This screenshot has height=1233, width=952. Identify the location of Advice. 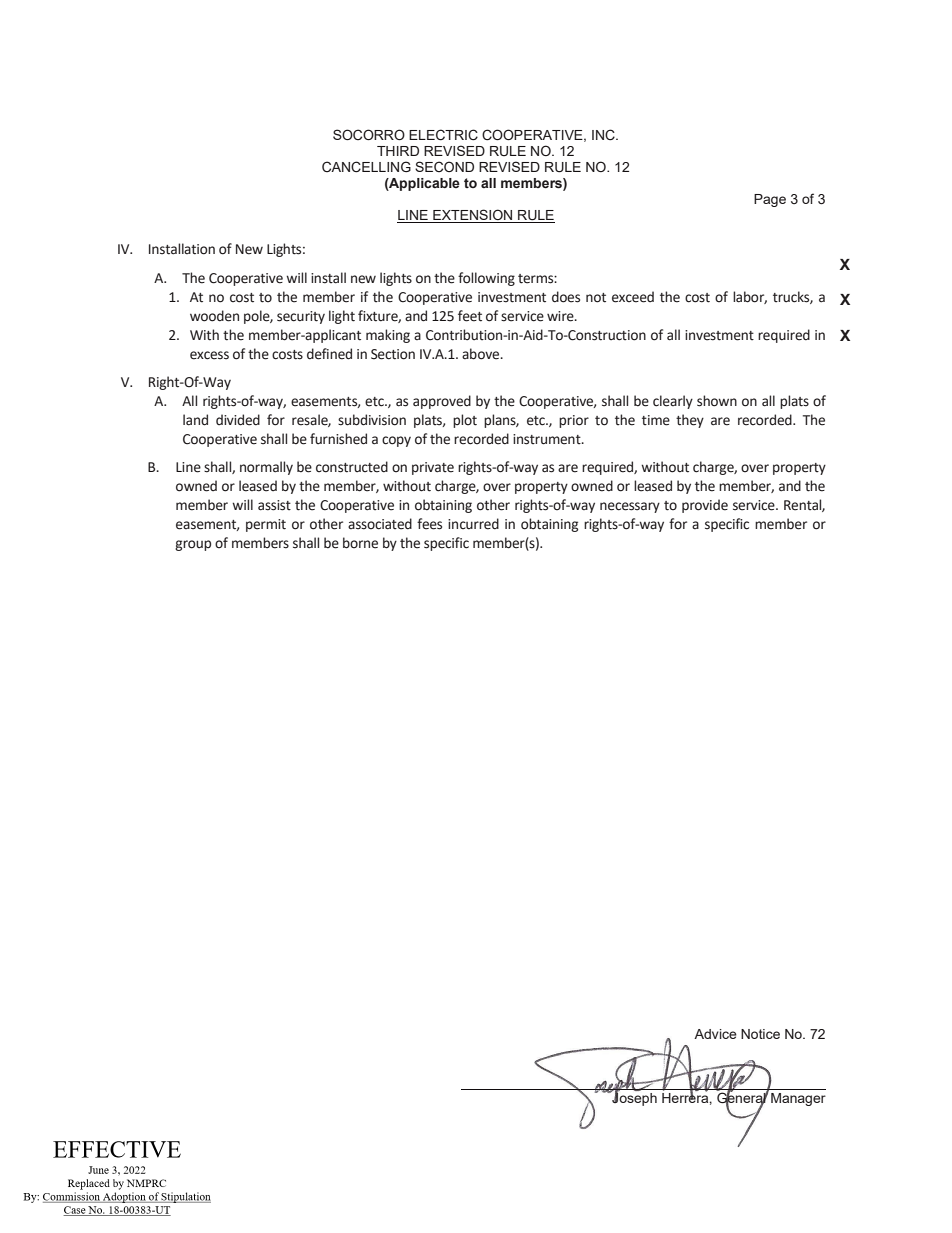
(715, 1034).
